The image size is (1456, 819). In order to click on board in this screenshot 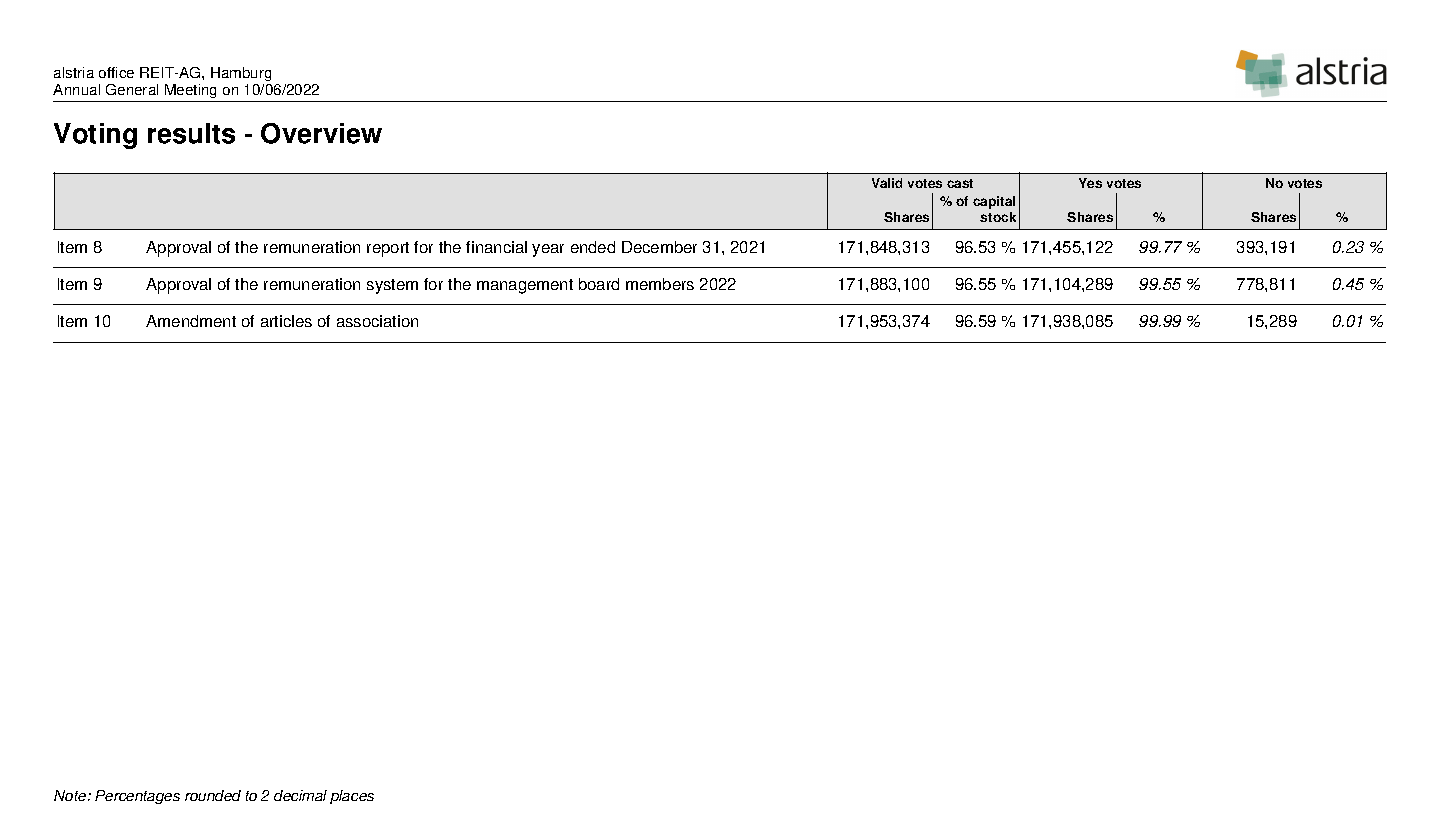, I will do `click(599, 284)`.
